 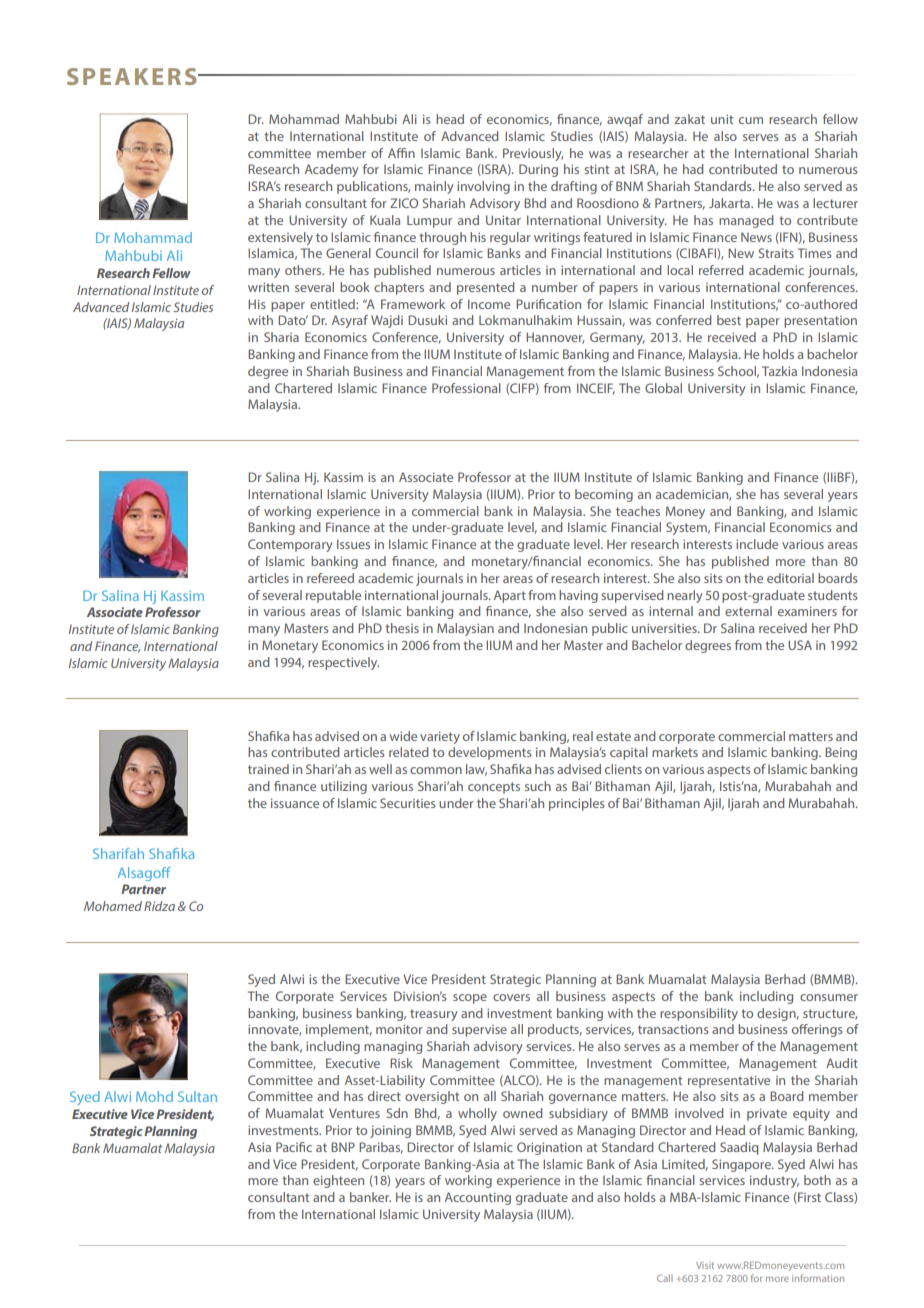 I want to click on Pacific, so click(x=294, y=1147).
